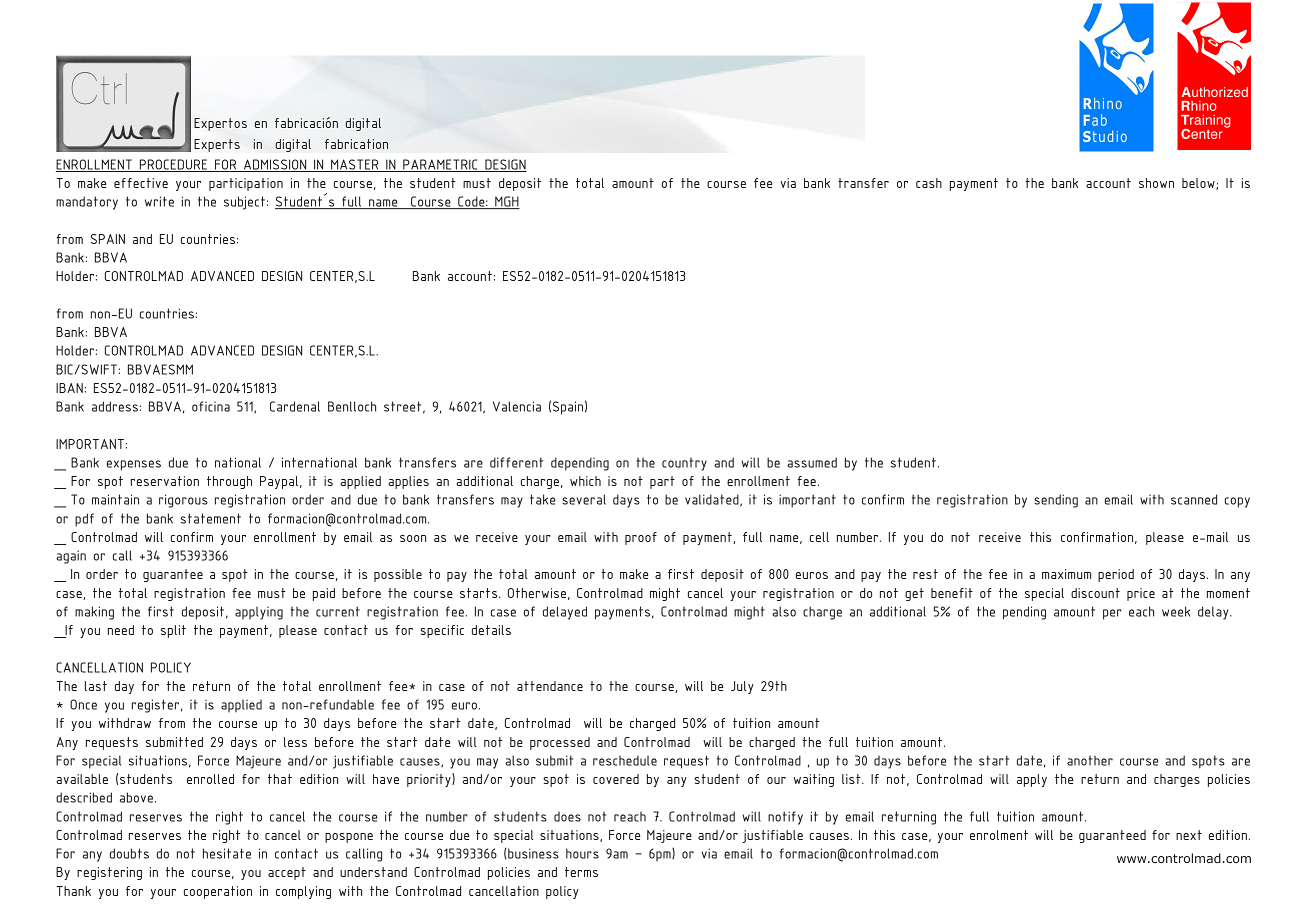 Image resolution: width=1308 pixels, height=924 pixels. I want to click on hesitate, so click(227, 853).
